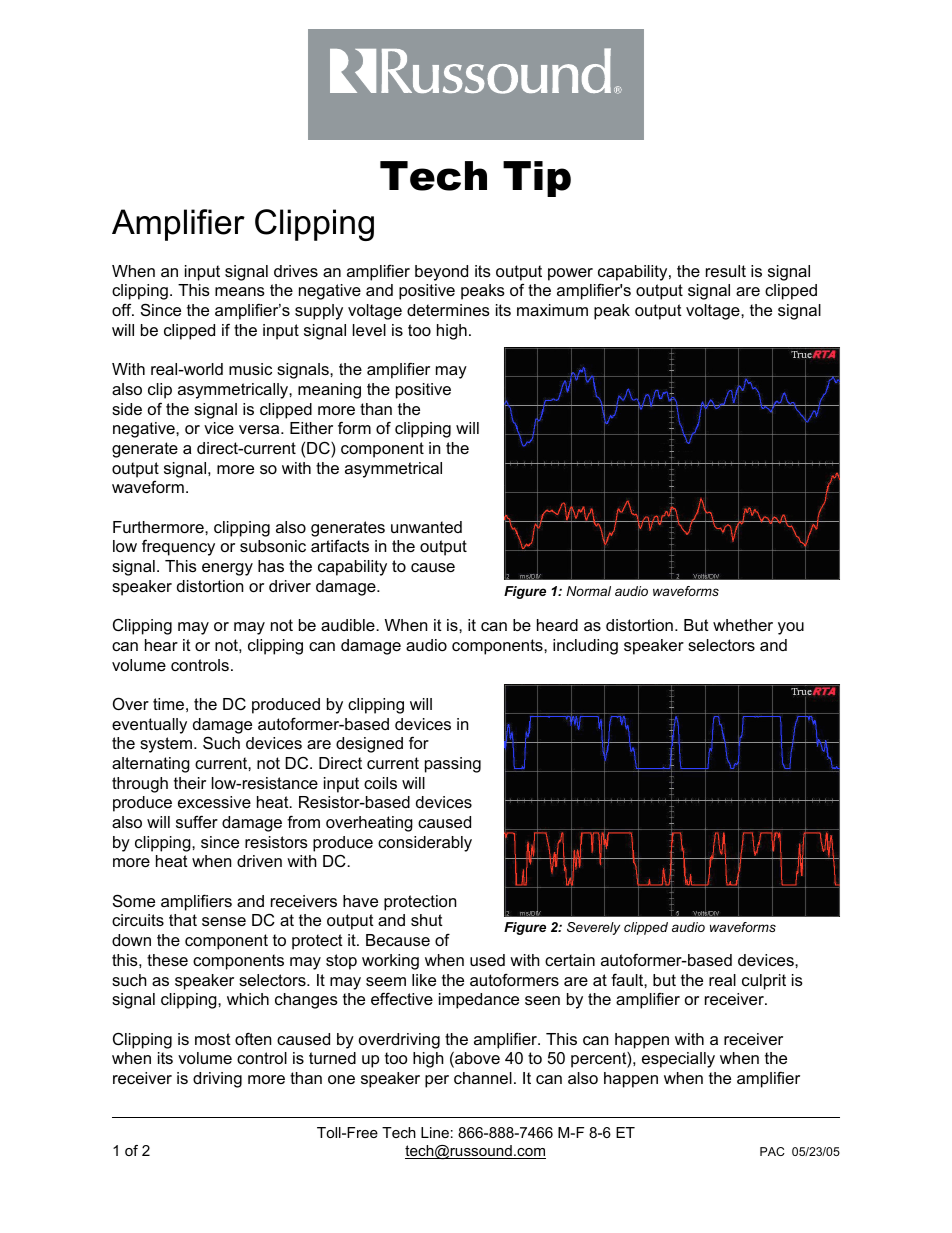 The width and height of the document is (952, 1233). Describe the element at coordinates (726, 271) in the document. I see `result` at that location.
